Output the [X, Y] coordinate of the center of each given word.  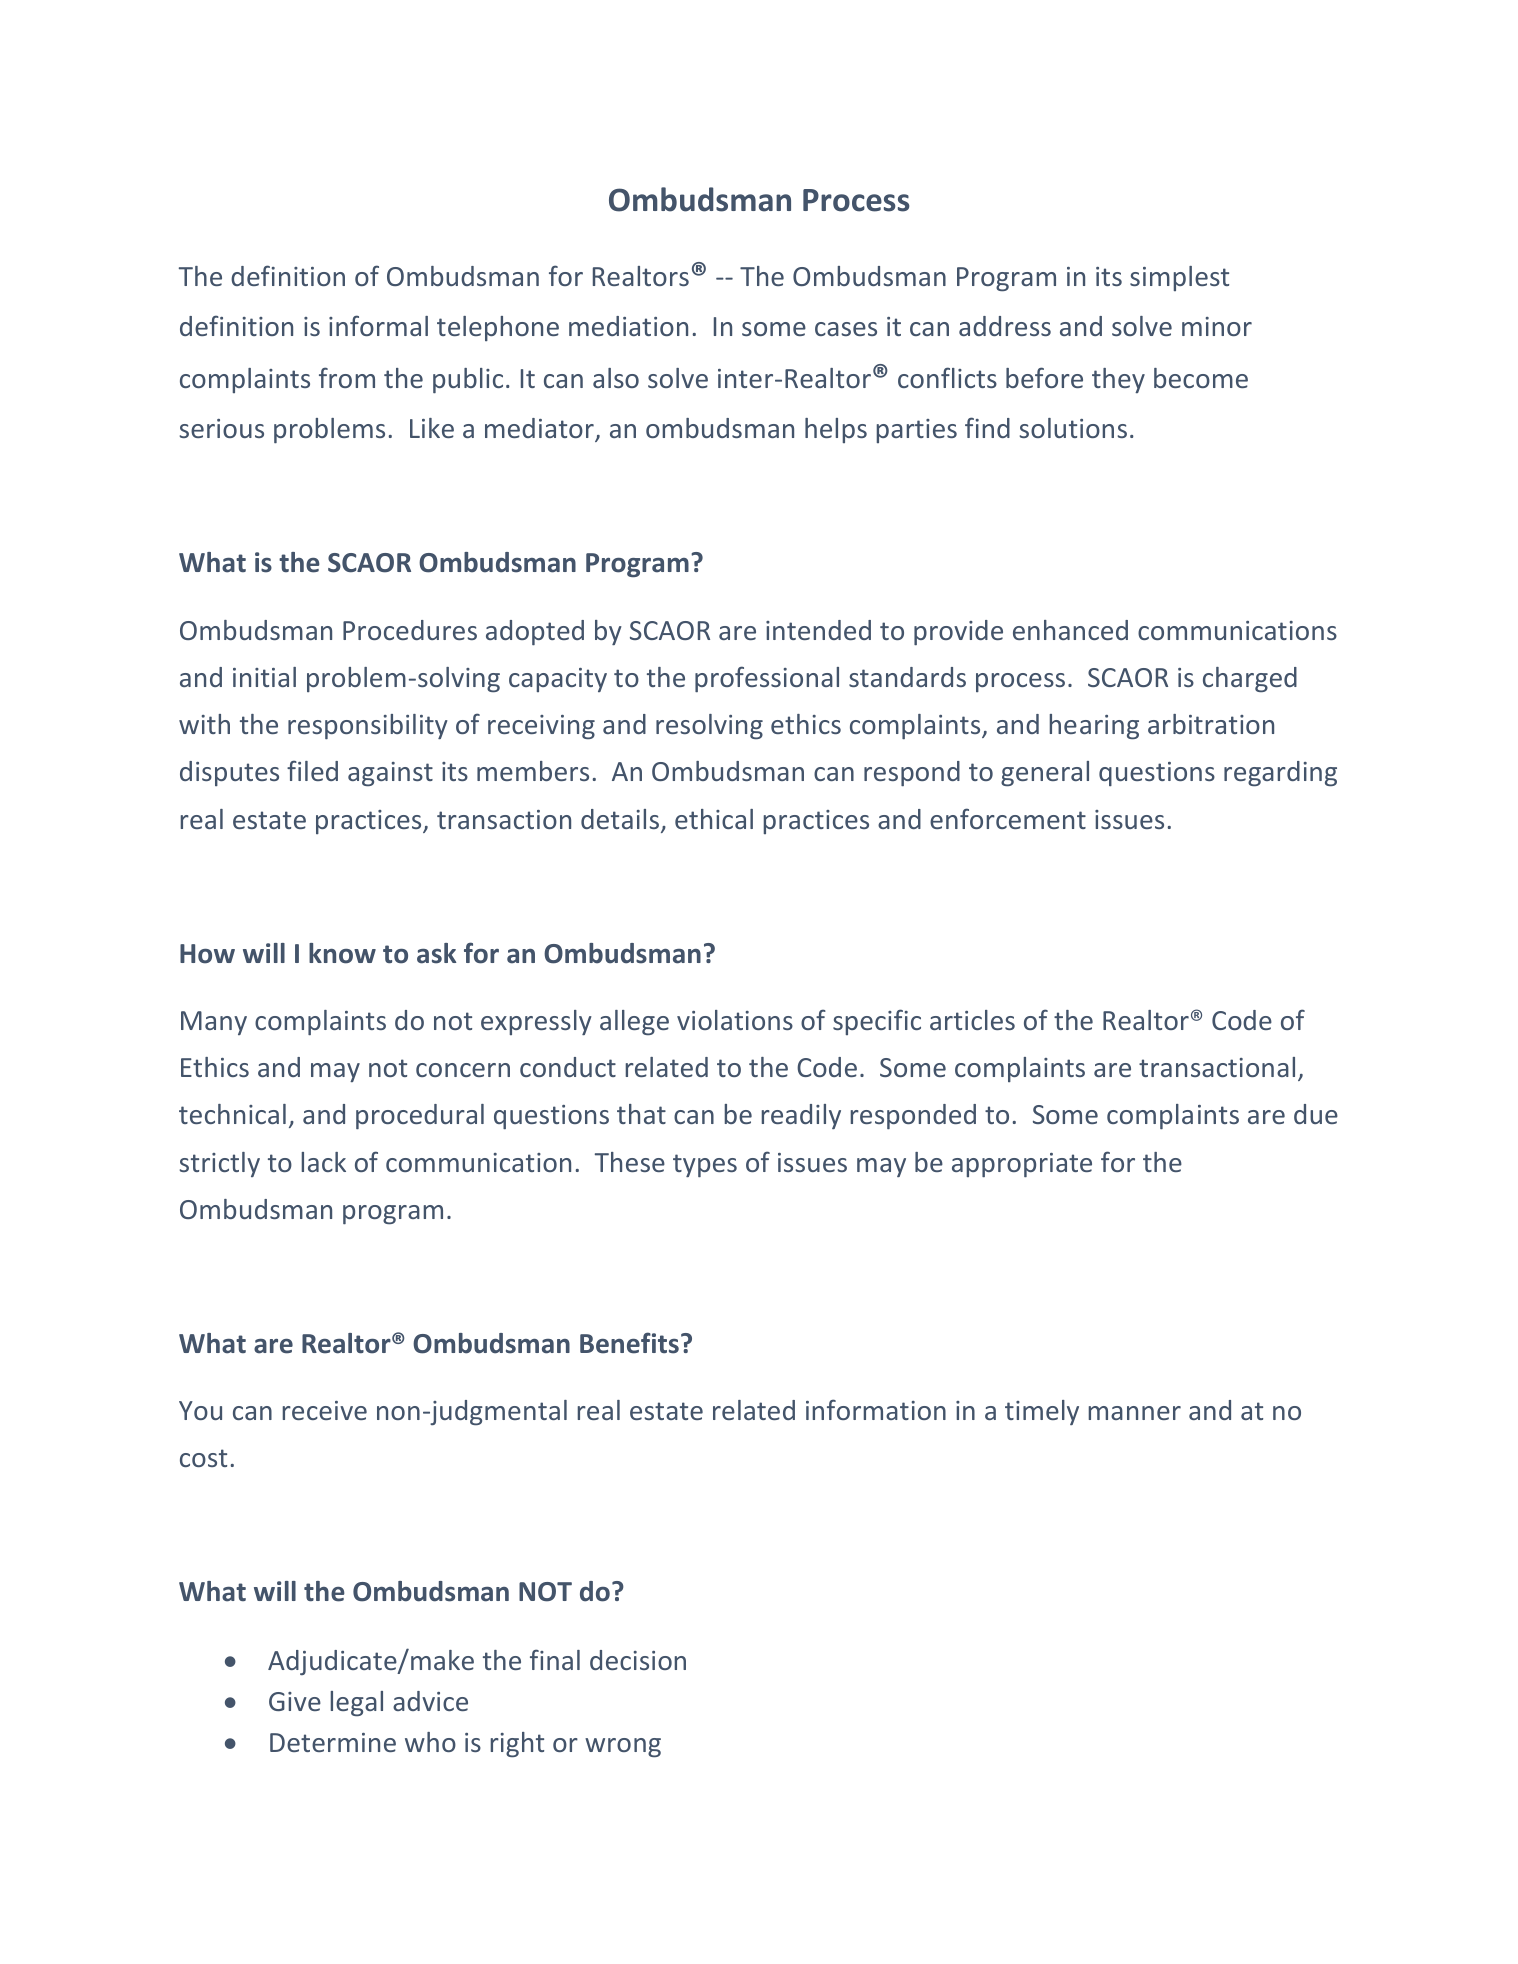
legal [357, 1703]
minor [1217, 326]
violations [735, 1020]
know [342, 953]
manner [1135, 1413]
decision [638, 1660]
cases [846, 329]
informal [378, 325]
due [1316, 1114]
